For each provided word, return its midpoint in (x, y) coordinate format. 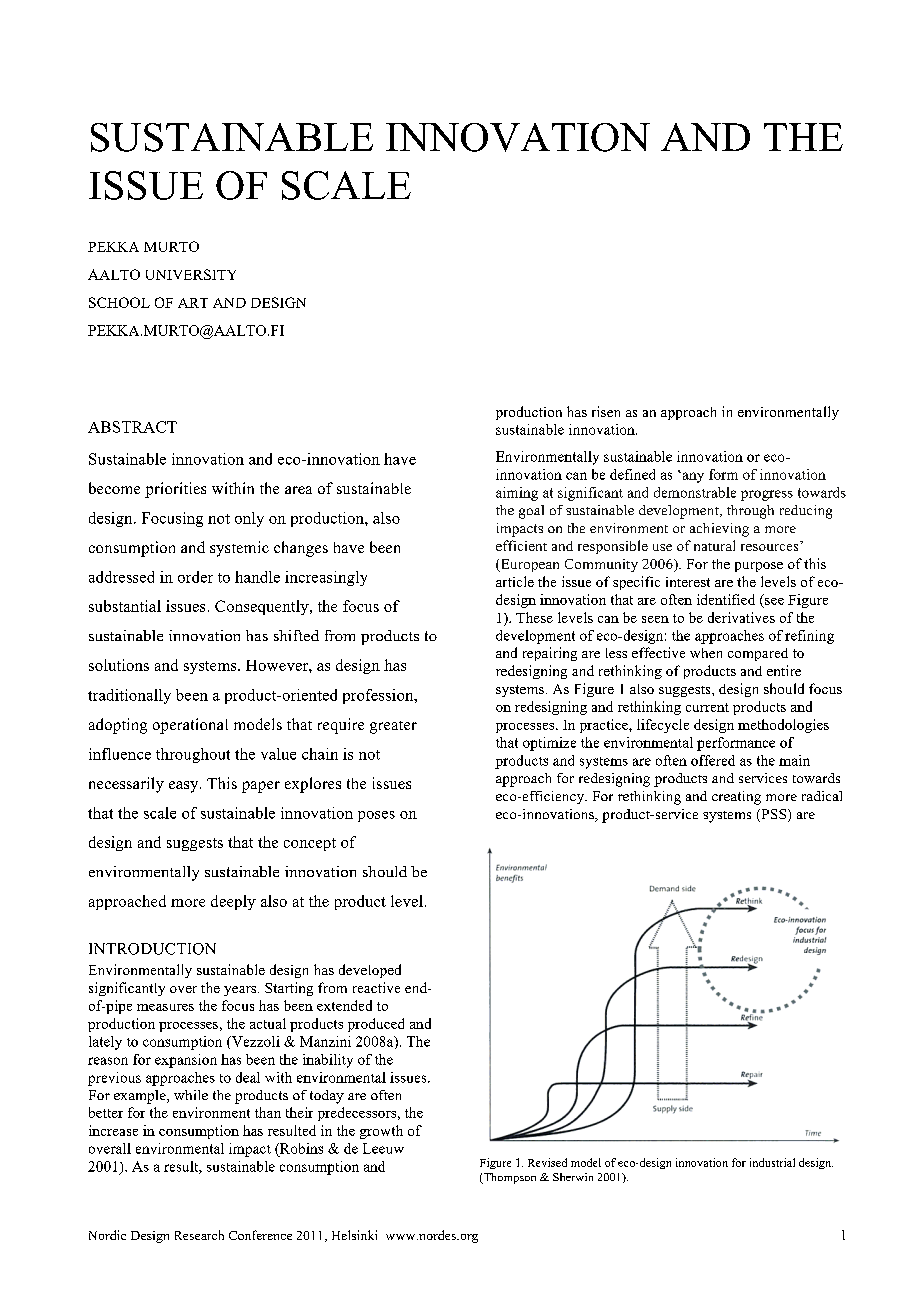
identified (726, 599)
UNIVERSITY (191, 274)
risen (606, 411)
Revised (547, 1162)
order (195, 577)
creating (736, 798)
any (692, 477)
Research (199, 1235)
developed (370, 971)
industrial (772, 1162)
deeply (233, 902)
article (515, 581)
